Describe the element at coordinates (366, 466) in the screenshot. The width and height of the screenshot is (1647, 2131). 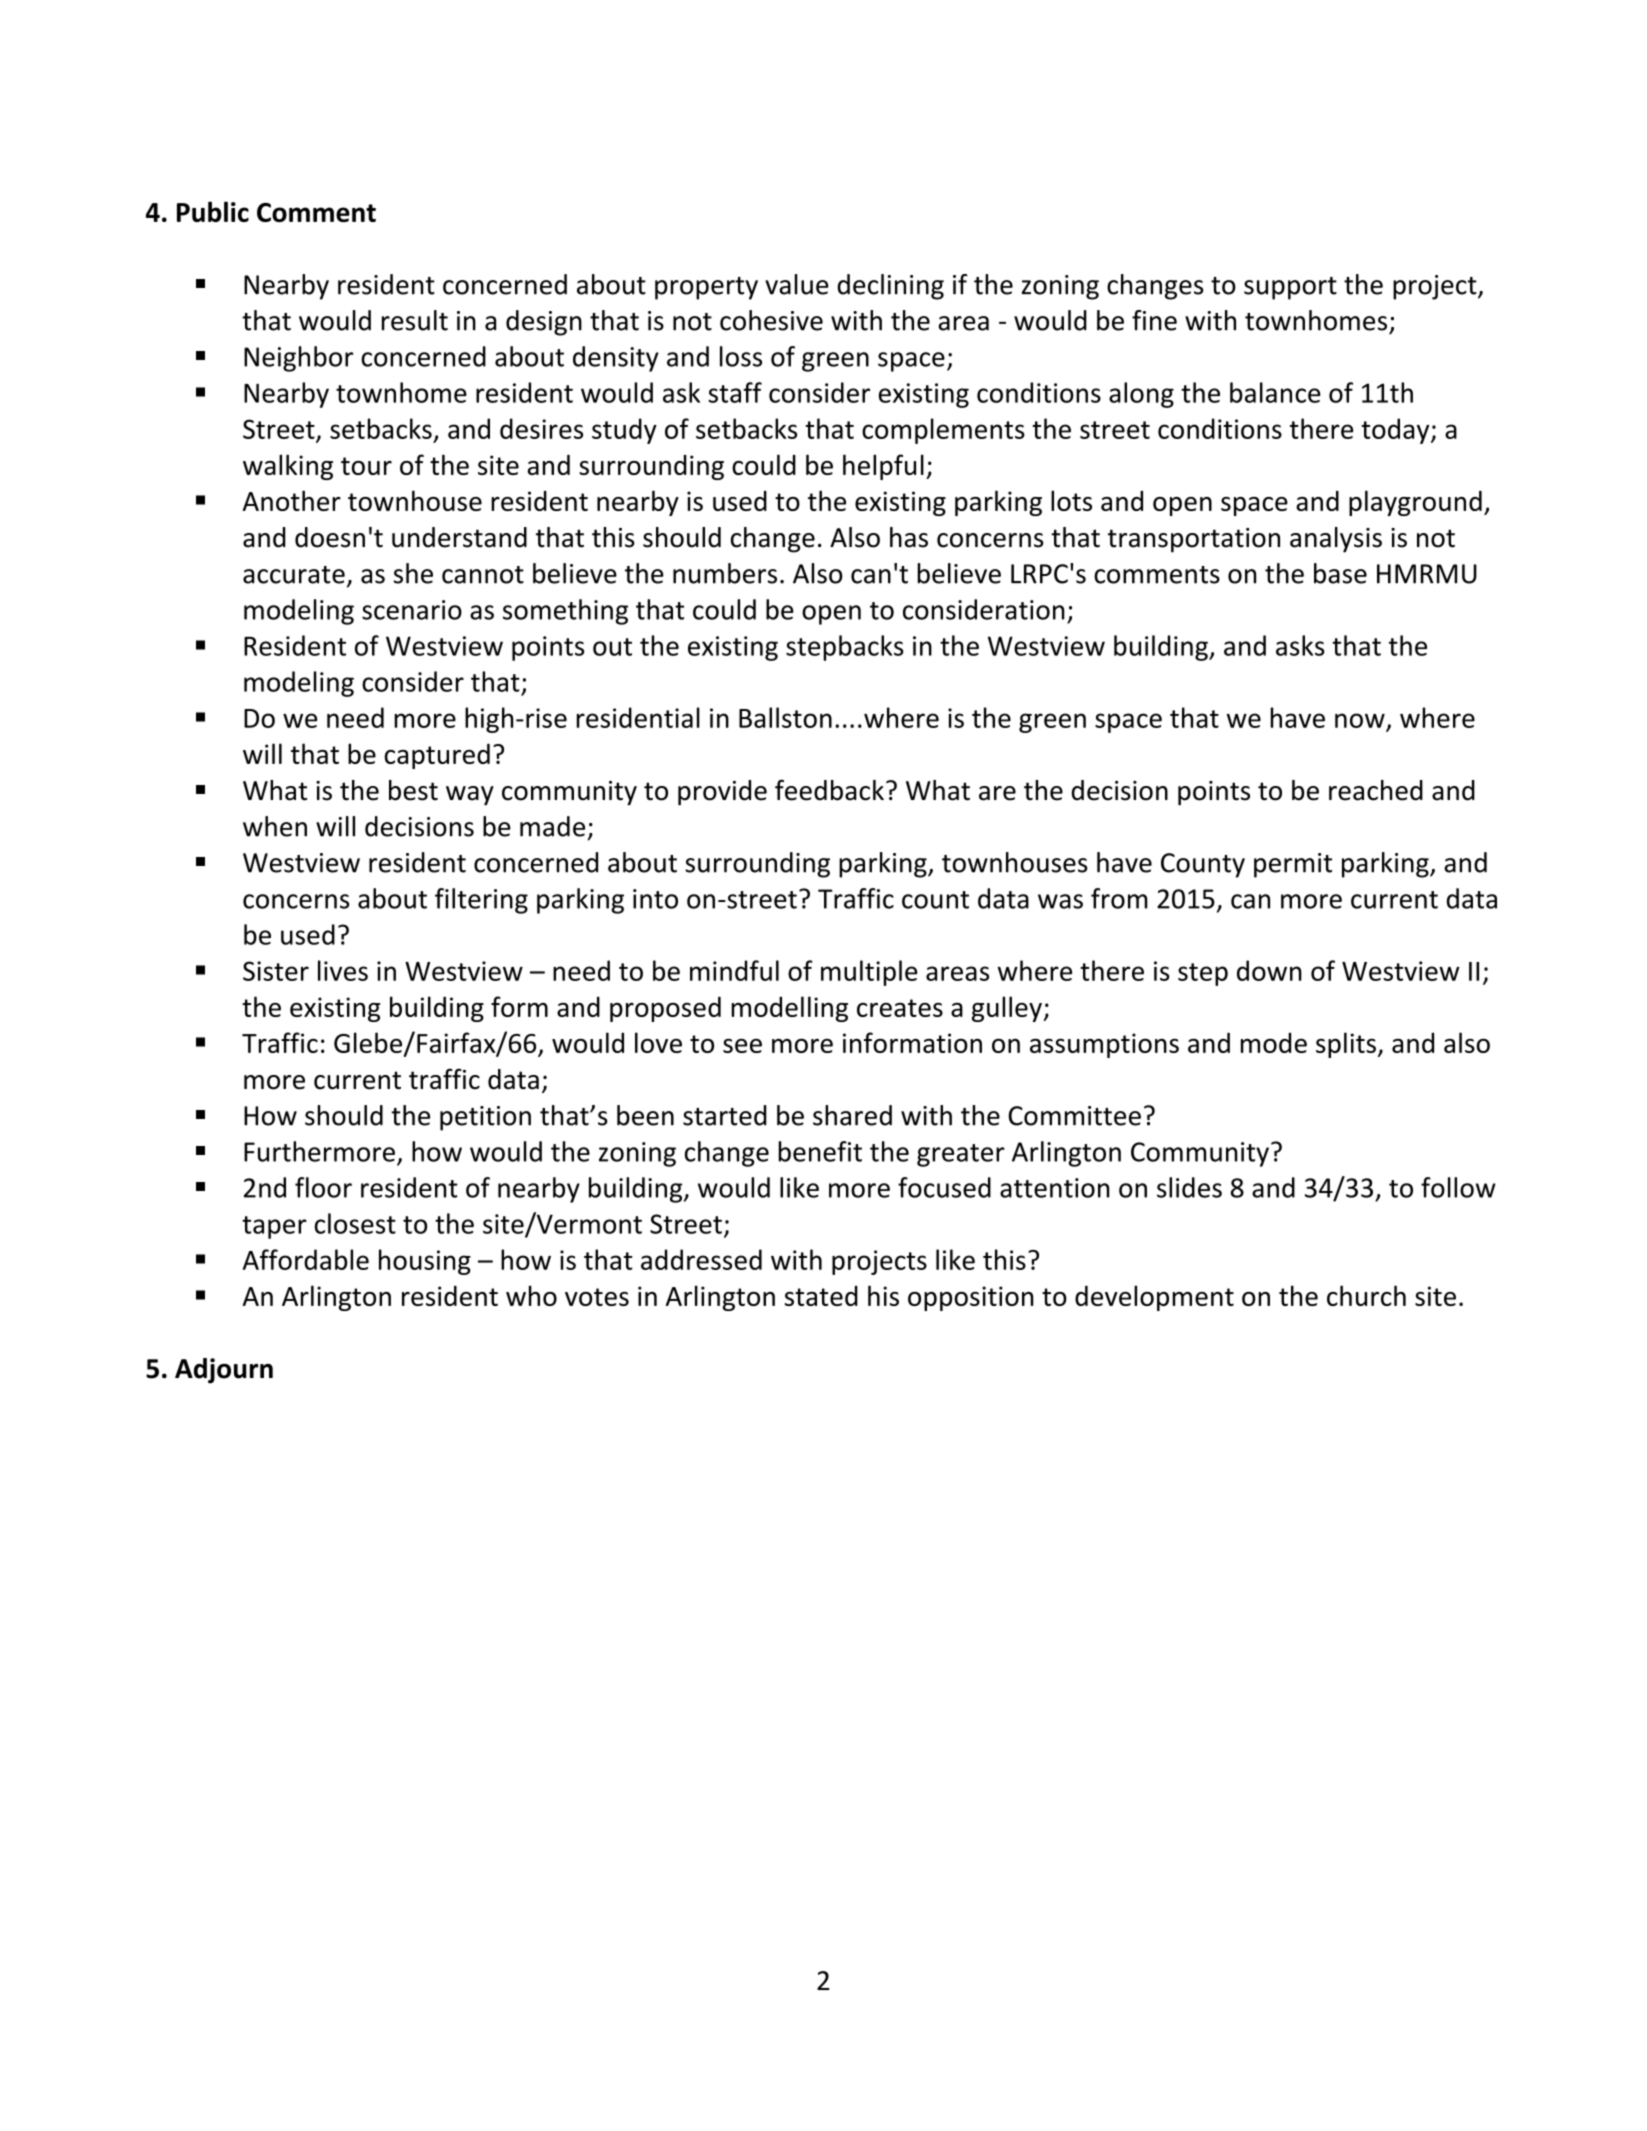
I see `tour` at that location.
